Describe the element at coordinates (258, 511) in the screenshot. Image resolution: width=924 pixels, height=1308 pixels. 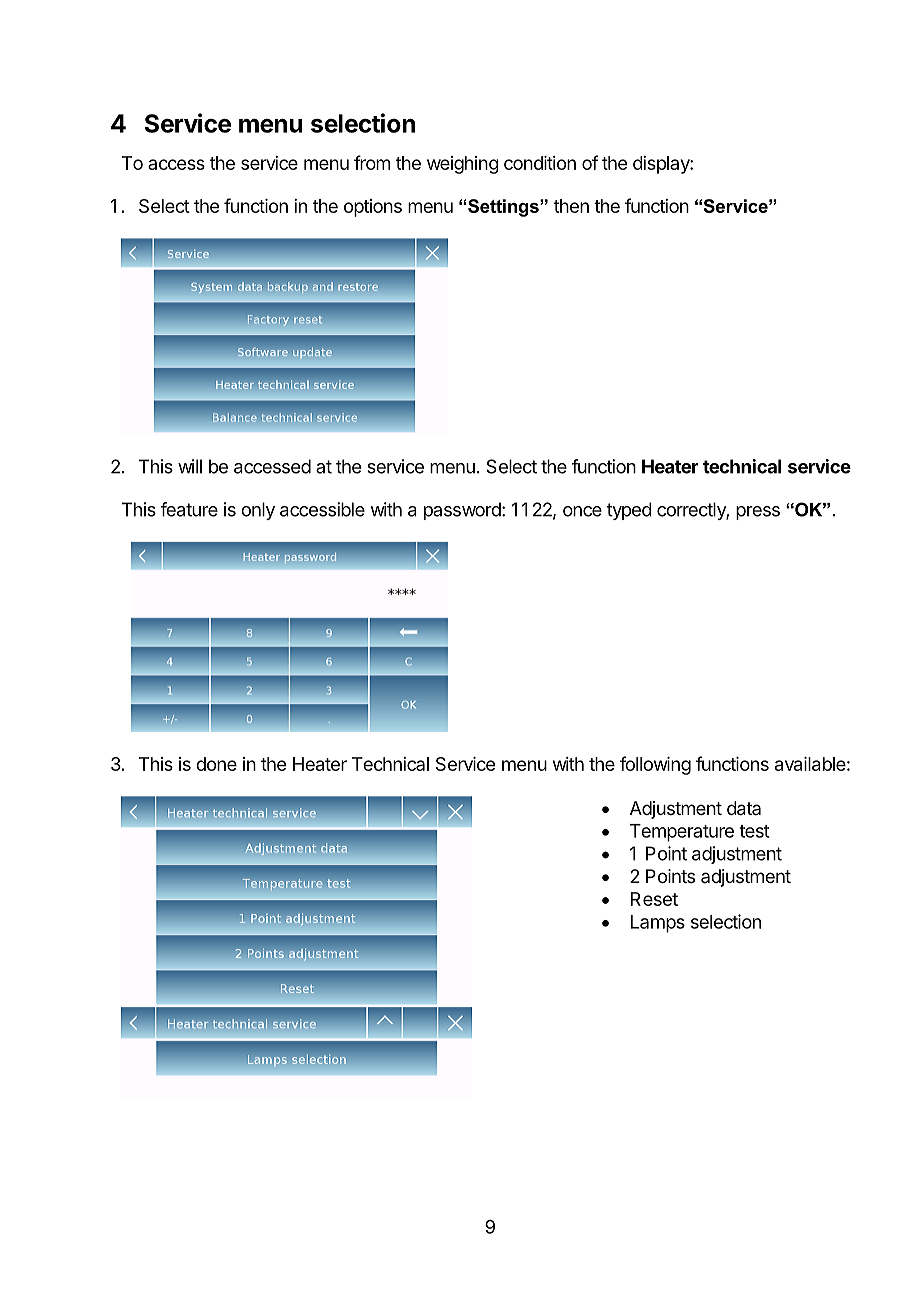
I see `only` at that location.
